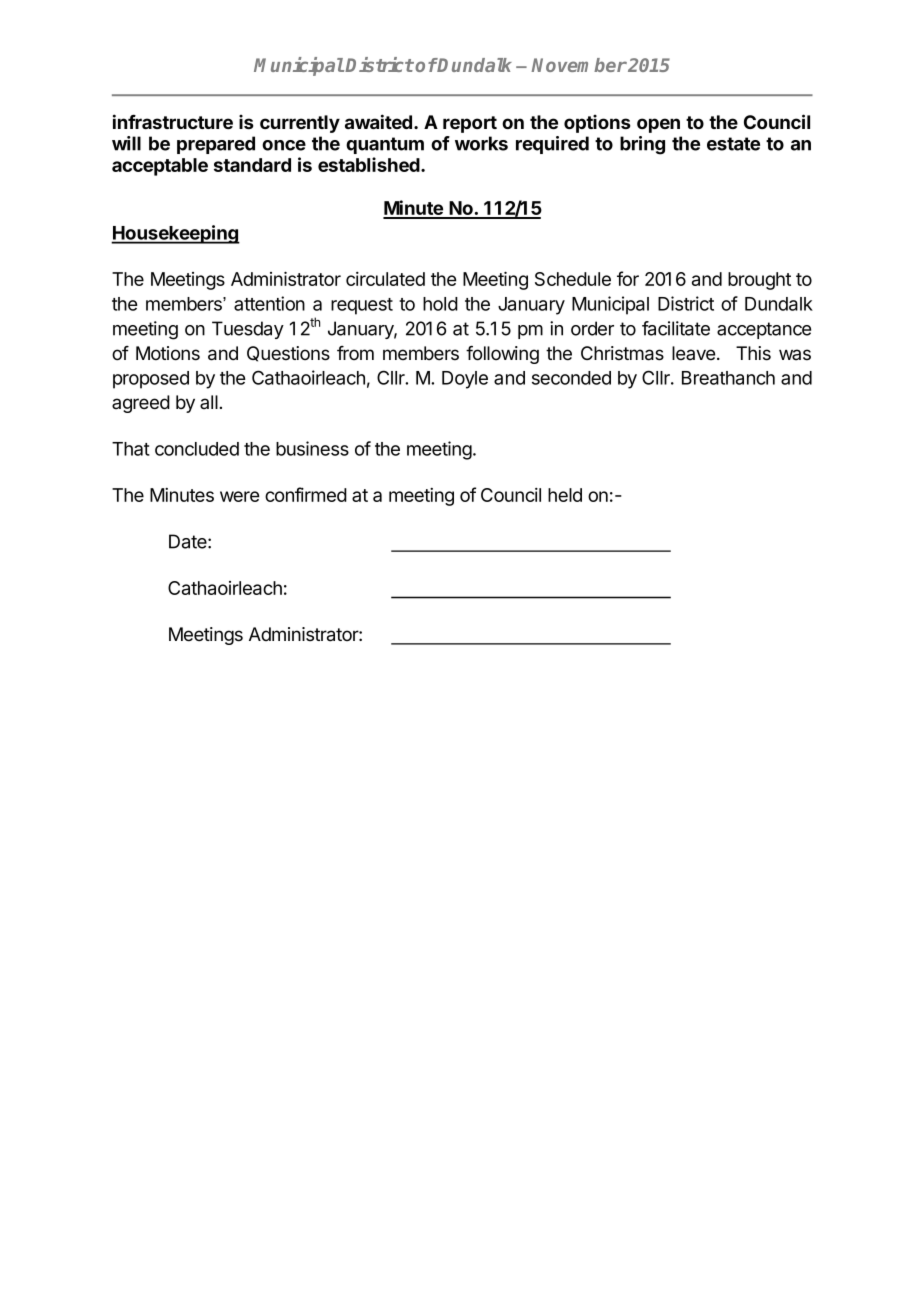  I want to click on open, so click(658, 125).
